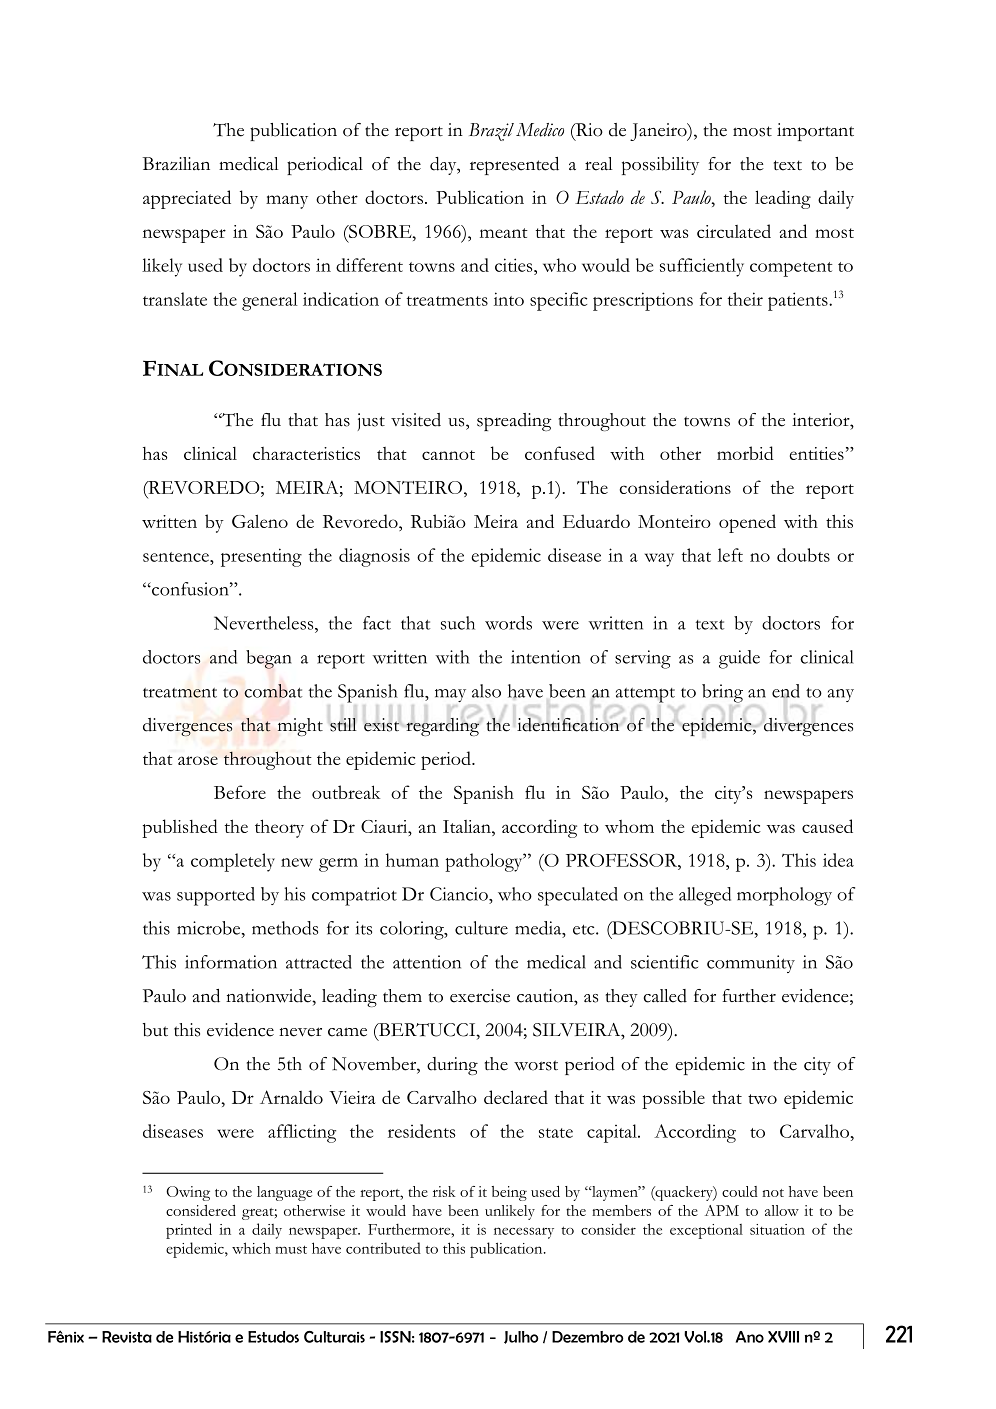 The image size is (996, 1409). Describe the element at coordinates (815, 132) in the image. I see `important` at that location.
